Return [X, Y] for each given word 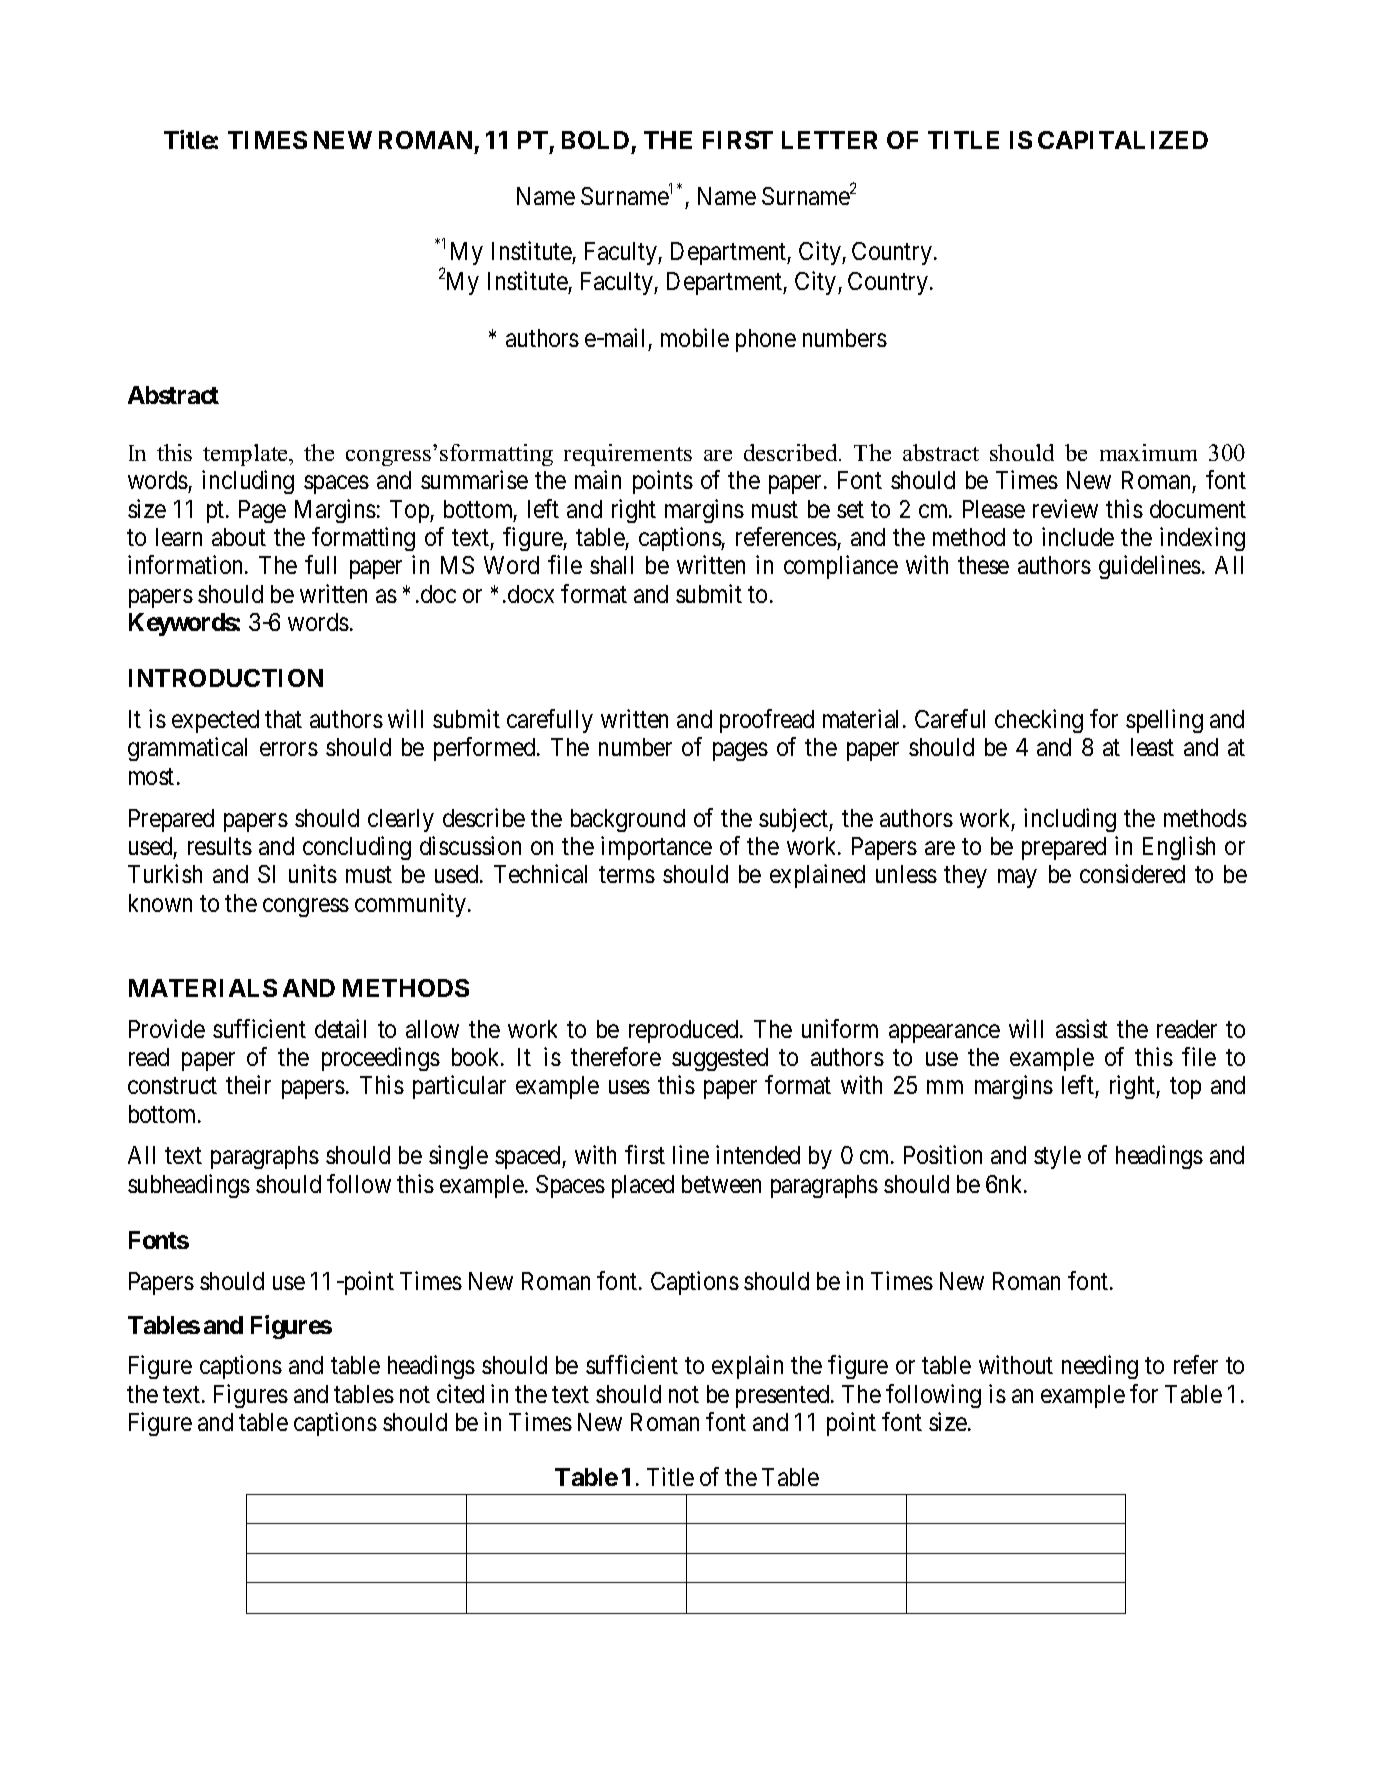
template [247, 455]
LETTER [829, 140]
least [1152, 747]
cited [460, 1393]
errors [289, 749]
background [628, 820]
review [1065, 508]
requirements [628, 455]
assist [1082, 1028]
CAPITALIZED [1123, 140]
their [248, 1085]
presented [784, 1396]
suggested [720, 1059]
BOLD [595, 140]
